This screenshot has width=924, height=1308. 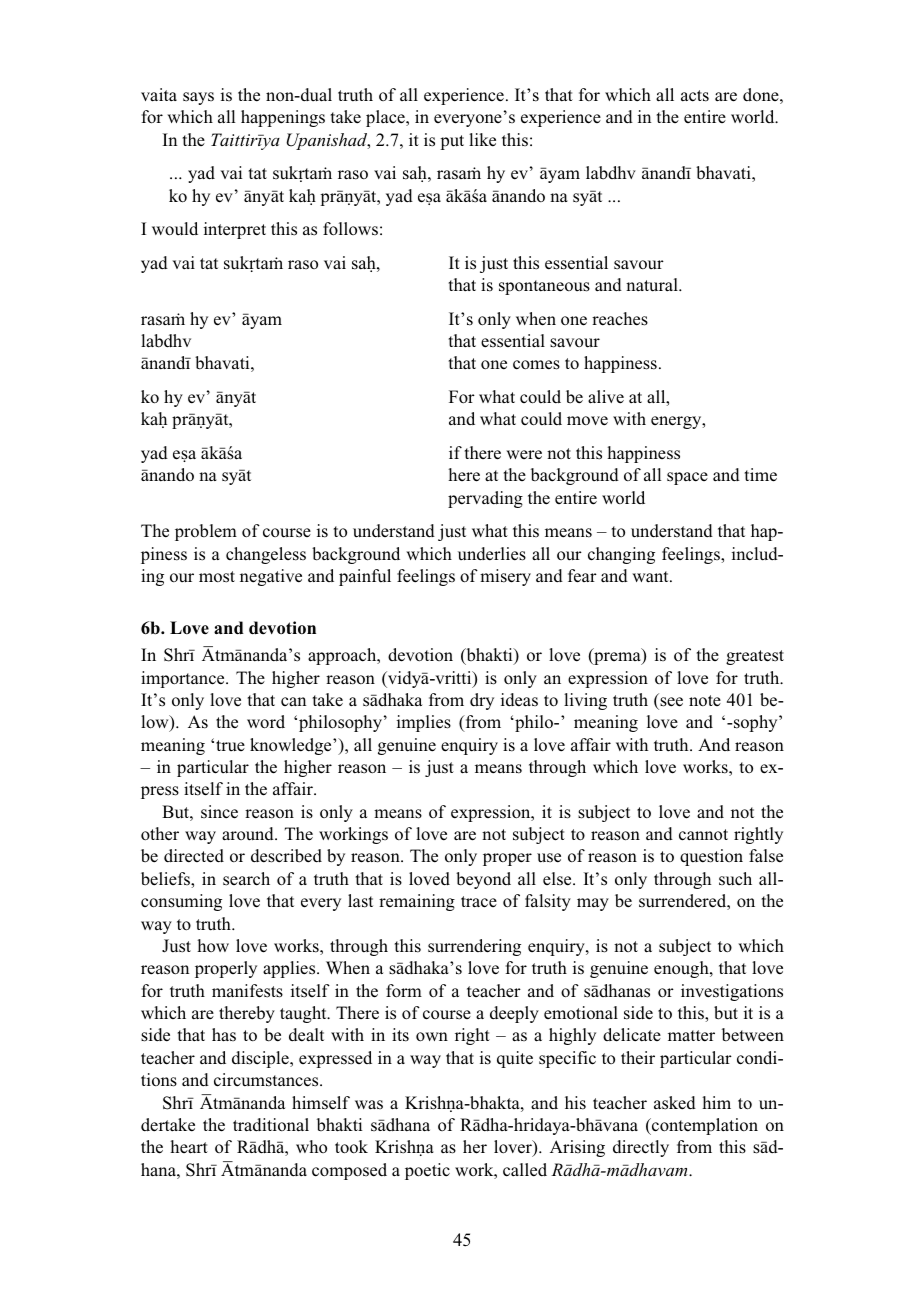 What do you see at coordinates (485, 499) in the screenshot?
I see `pervading` at bounding box center [485, 499].
